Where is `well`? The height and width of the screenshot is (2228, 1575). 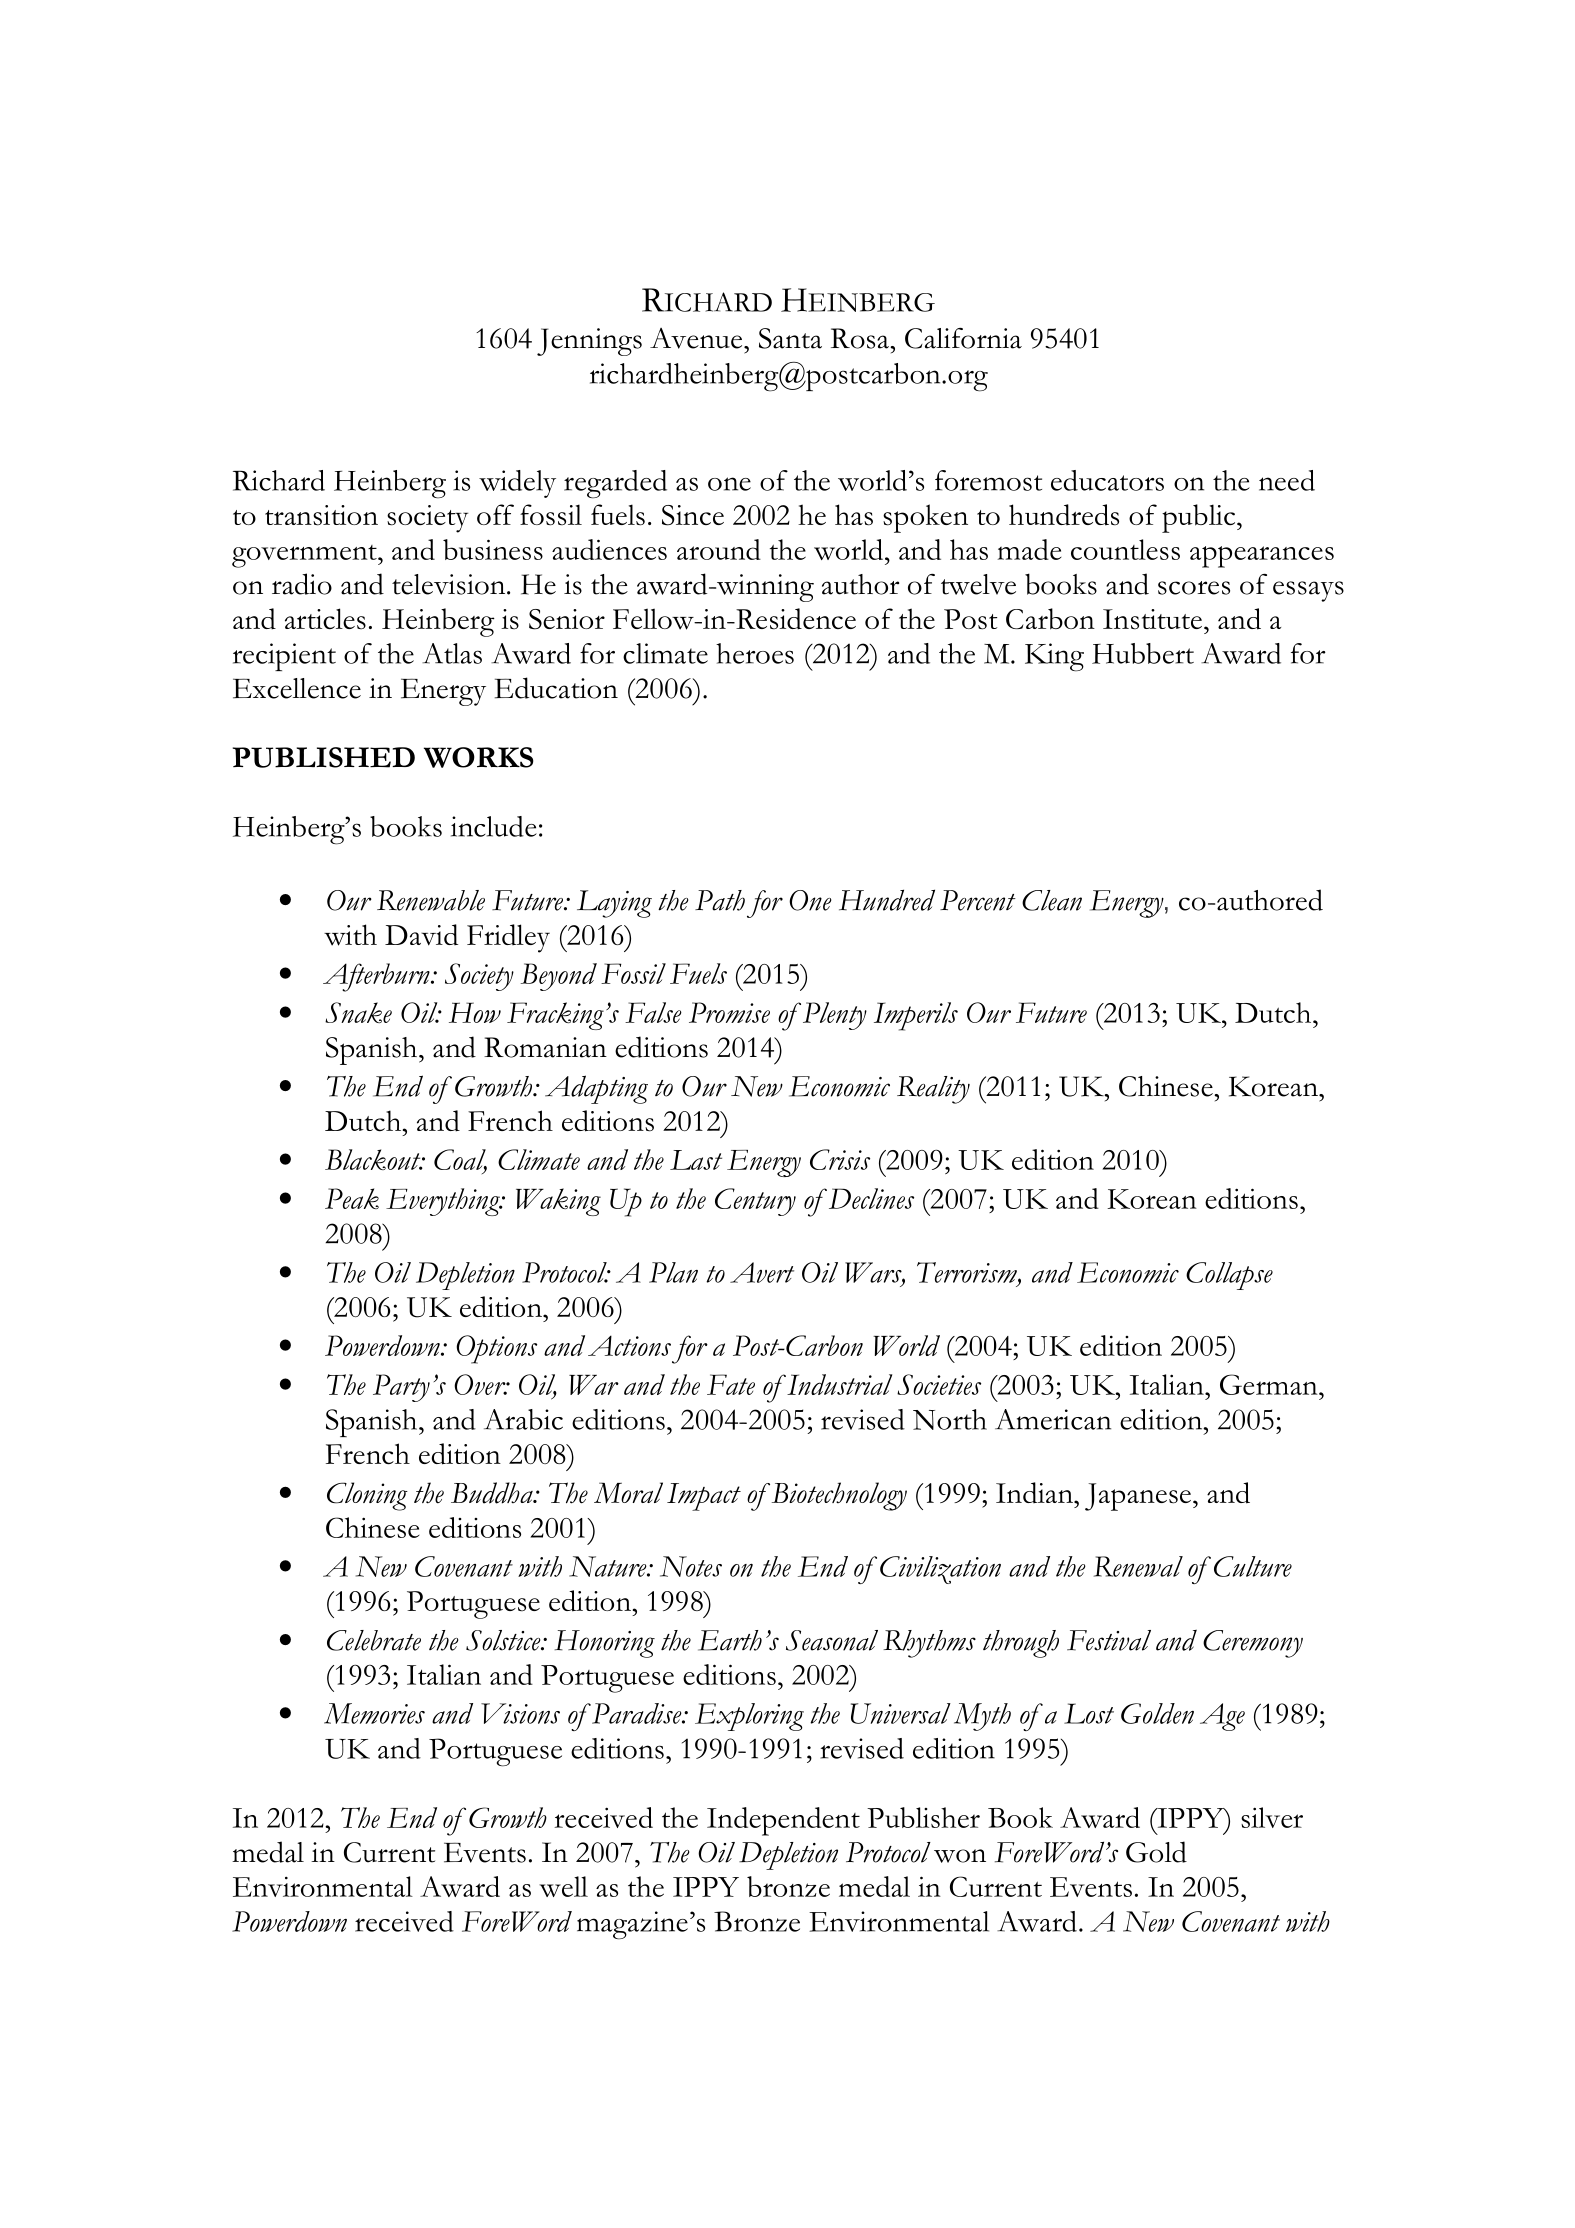 well is located at coordinates (563, 1886).
